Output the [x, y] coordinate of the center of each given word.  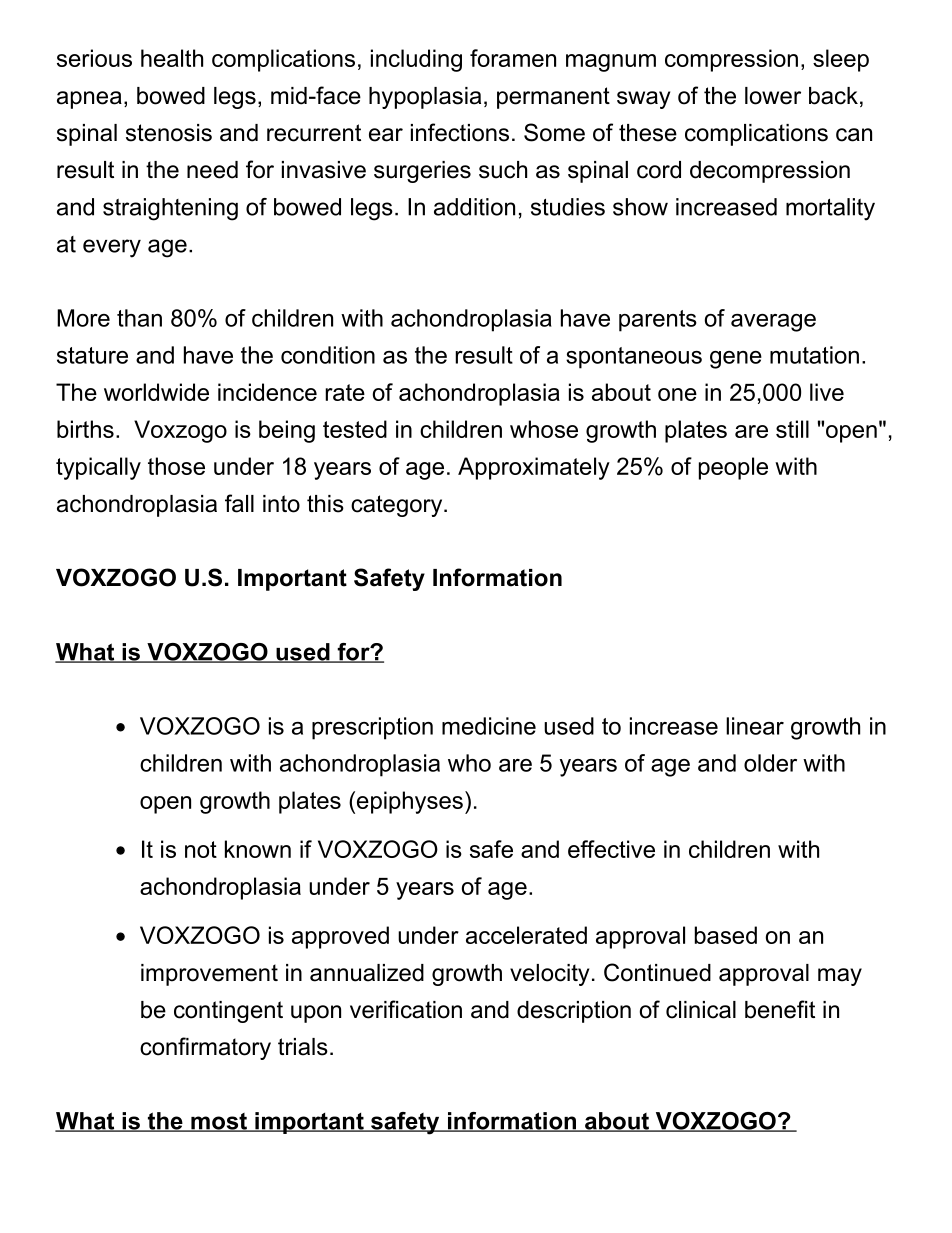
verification [406, 1009]
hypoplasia [425, 98]
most [219, 1122]
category [398, 506]
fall [239, 503]
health [172, 58]
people [733, 468]
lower [773, 96]
